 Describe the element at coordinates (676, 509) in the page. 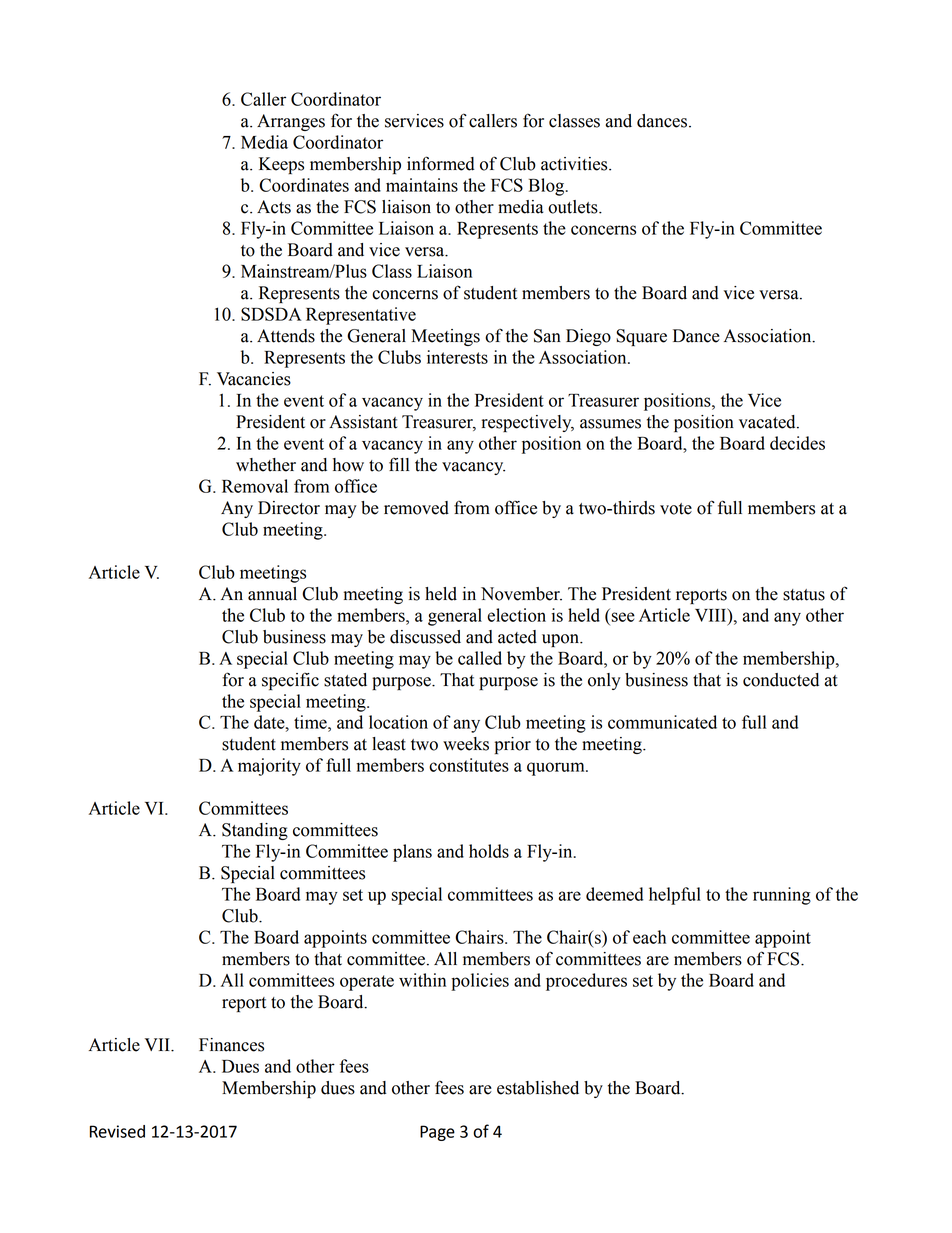

I see `vote` at that location.
